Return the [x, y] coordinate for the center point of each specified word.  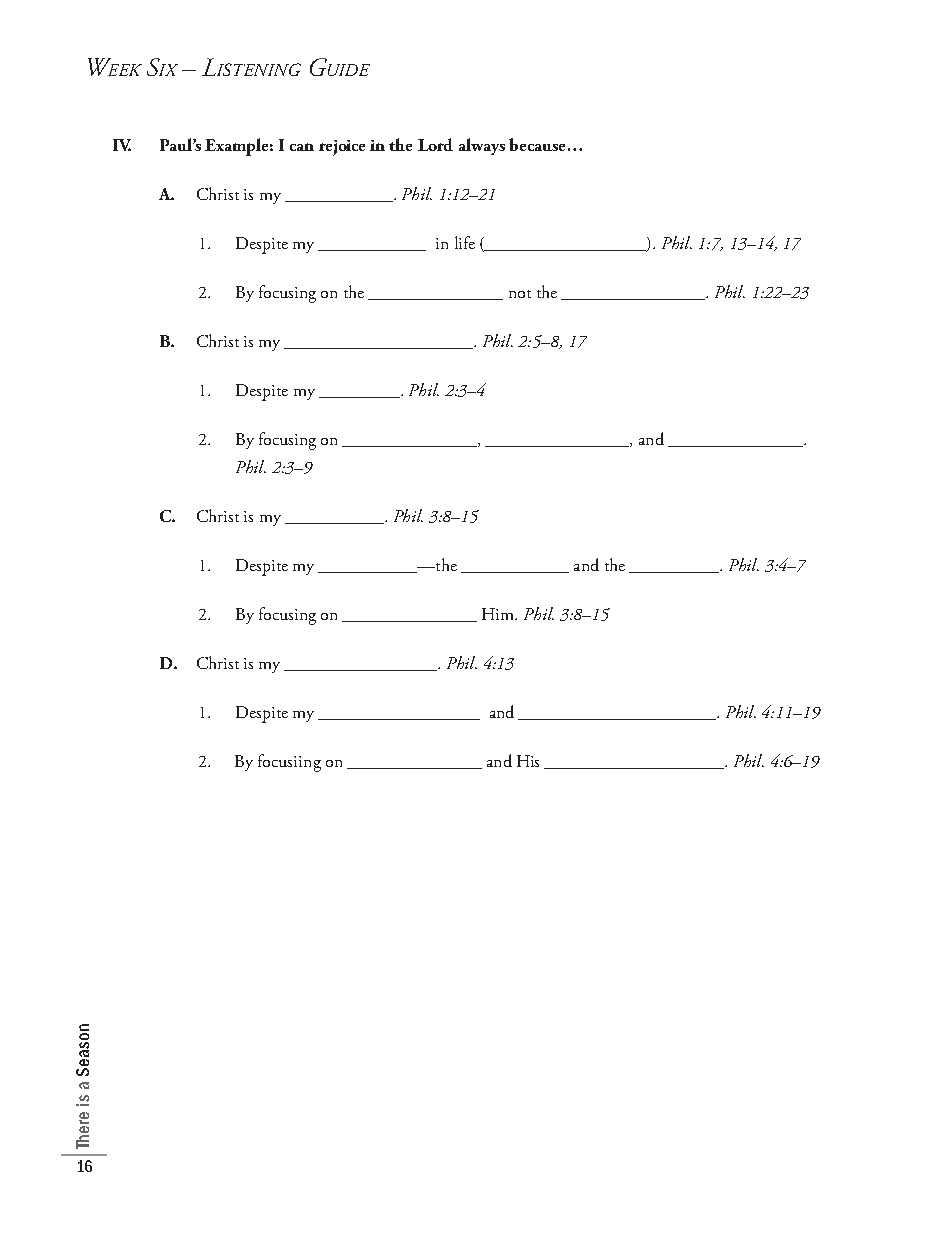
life [465, 242]
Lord [435, 144]
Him [499, 614]
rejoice [342, 148]
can [302, 147]
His [528, 761]
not [520, 294]
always [482, 146]
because [537, 144]
